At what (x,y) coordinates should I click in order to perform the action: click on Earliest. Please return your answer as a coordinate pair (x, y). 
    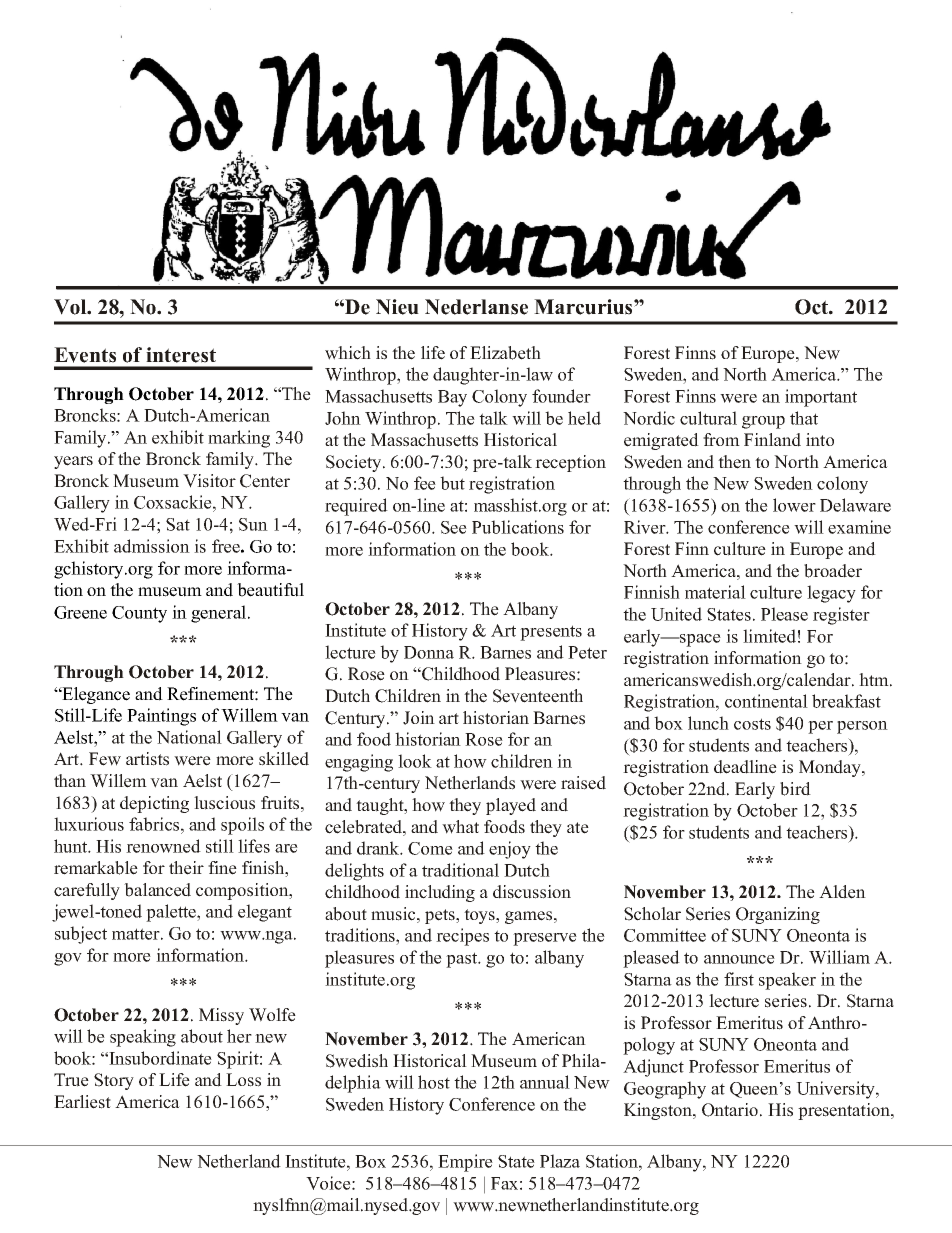
    Looking at the image, I should click on (82, 1102).
